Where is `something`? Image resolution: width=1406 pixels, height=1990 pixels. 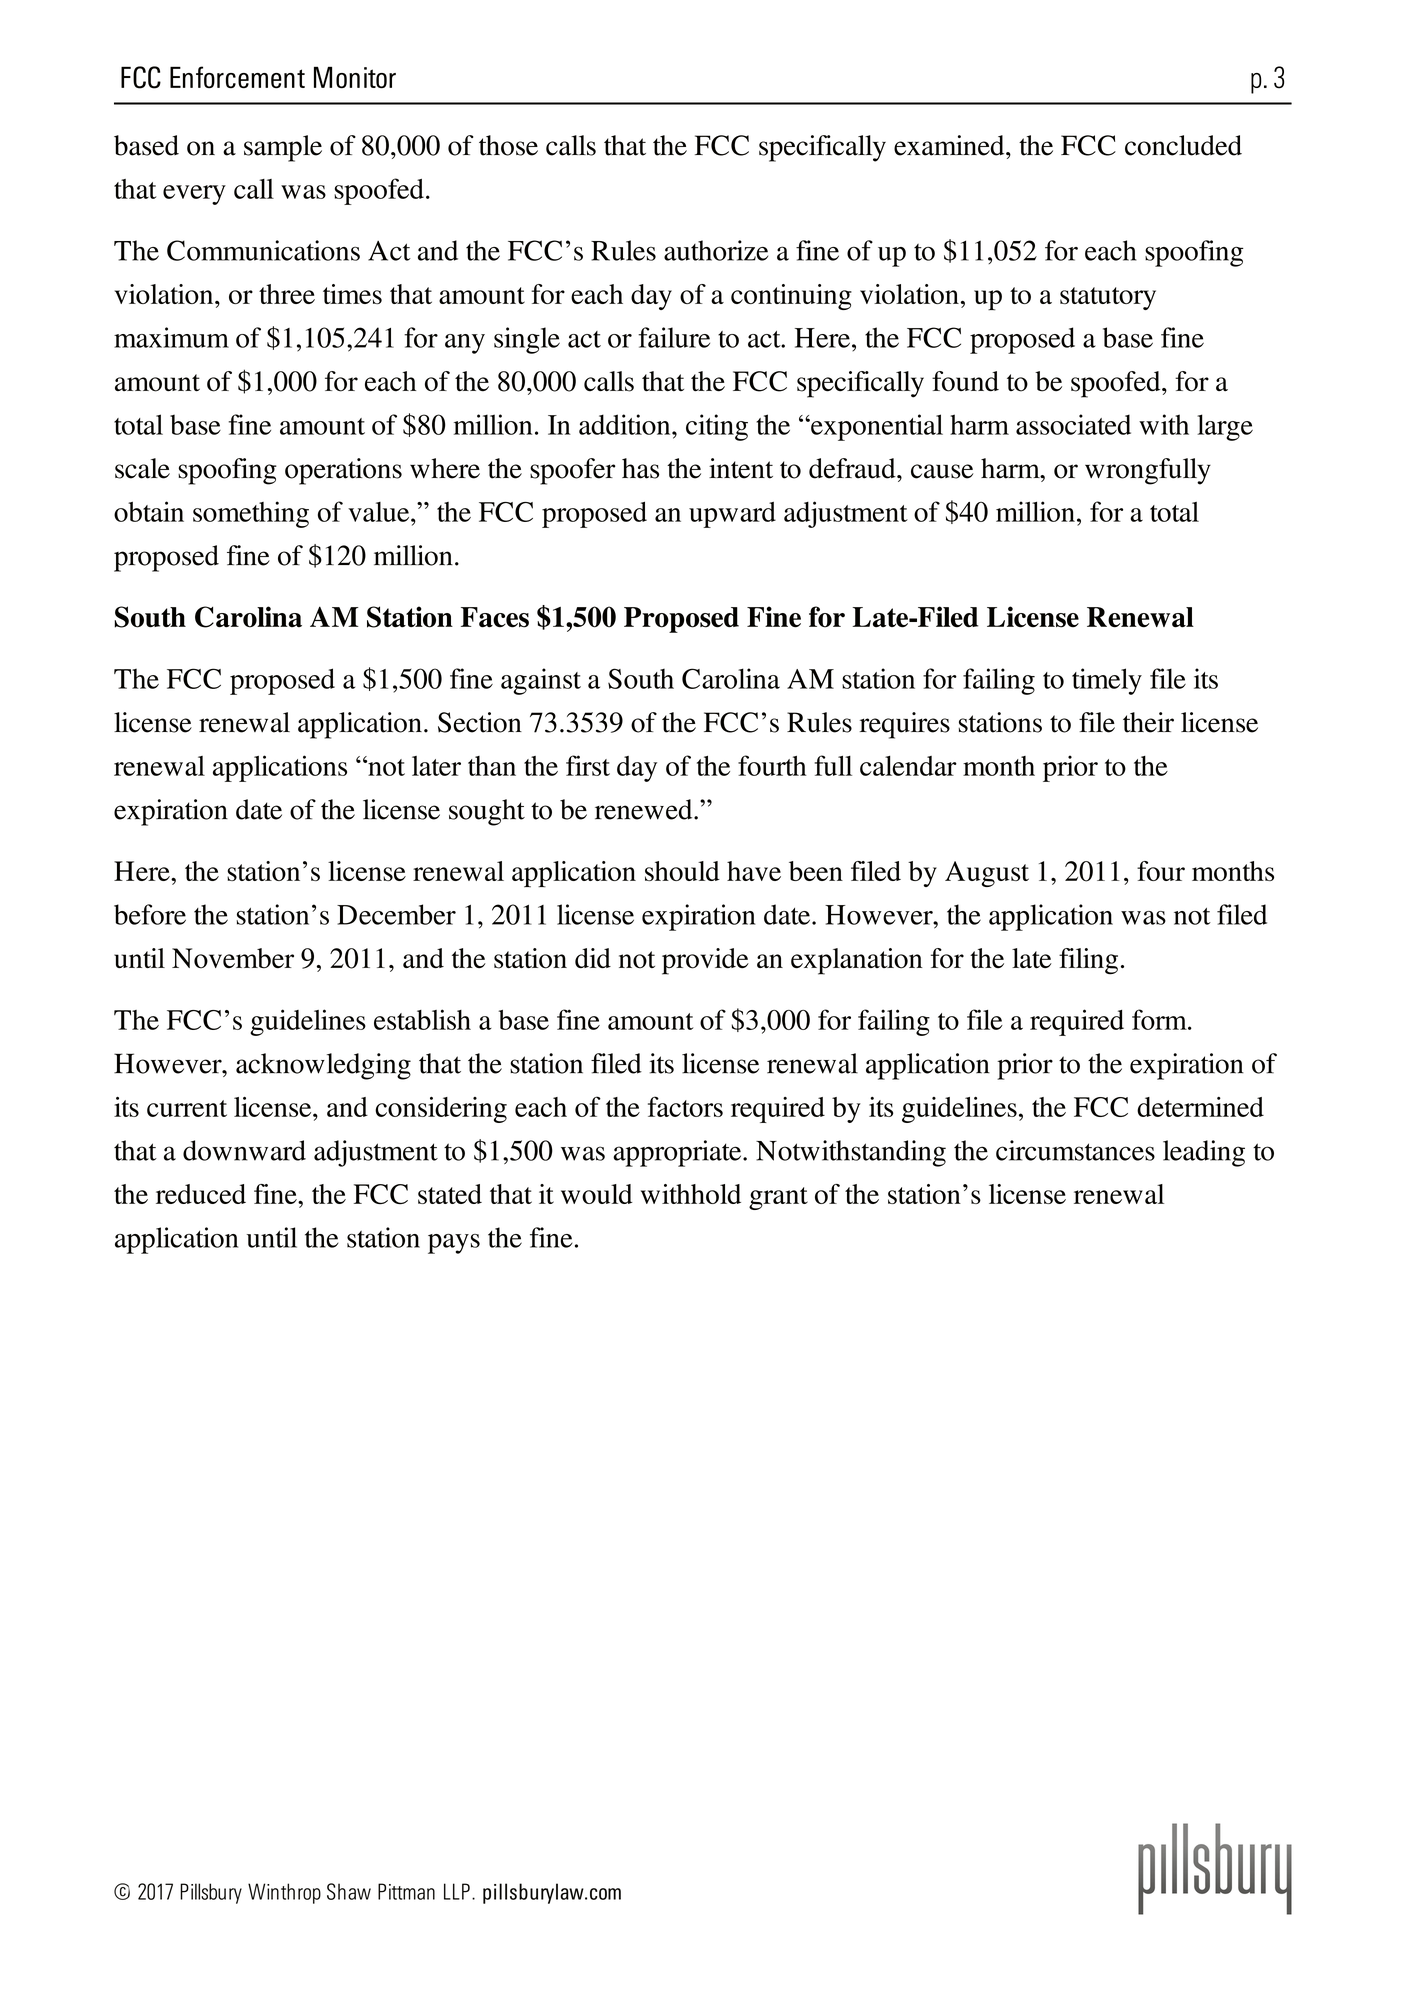
something is located at coordinates (251, 514).
